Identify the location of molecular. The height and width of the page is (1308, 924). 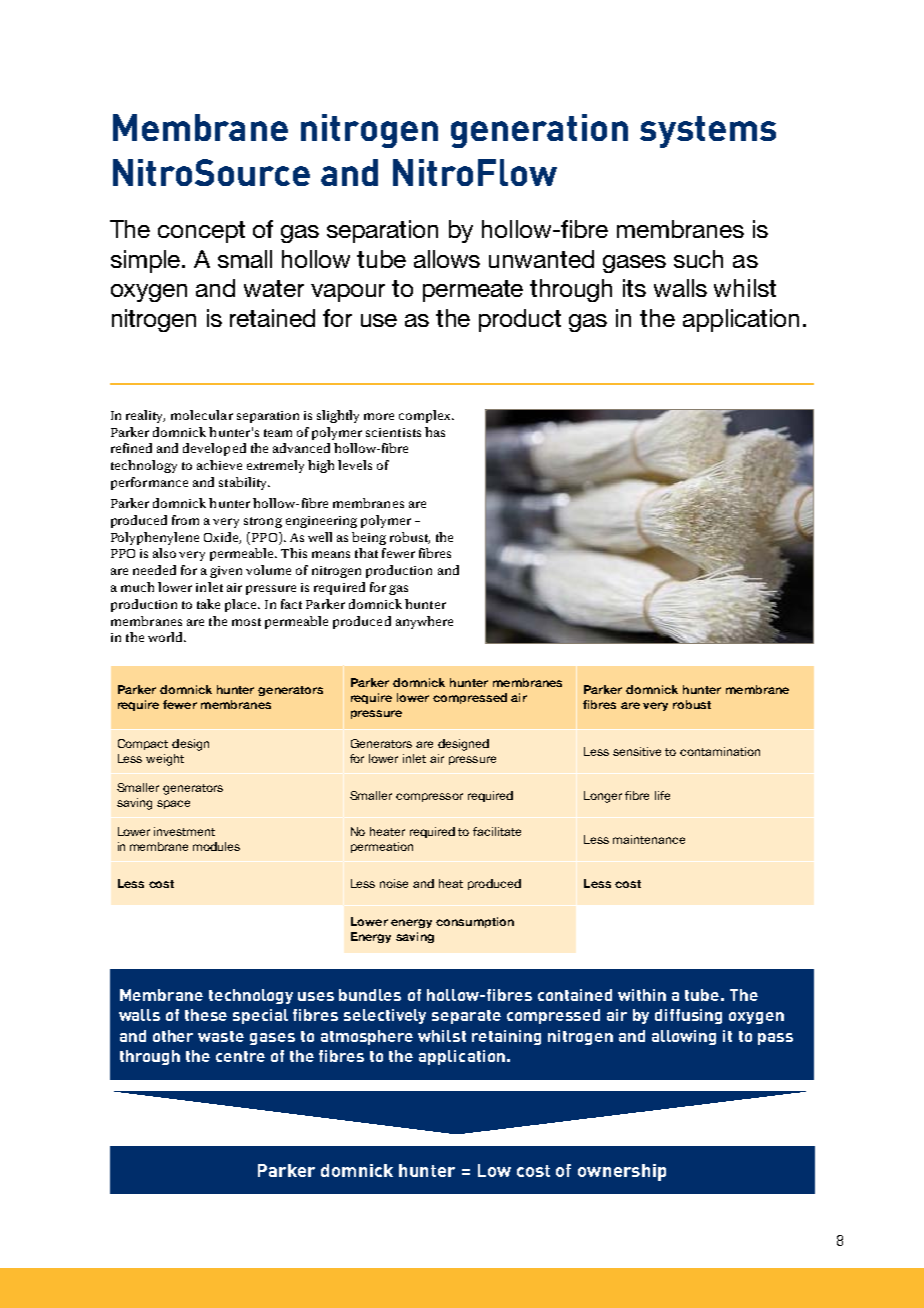
(202, 415).
